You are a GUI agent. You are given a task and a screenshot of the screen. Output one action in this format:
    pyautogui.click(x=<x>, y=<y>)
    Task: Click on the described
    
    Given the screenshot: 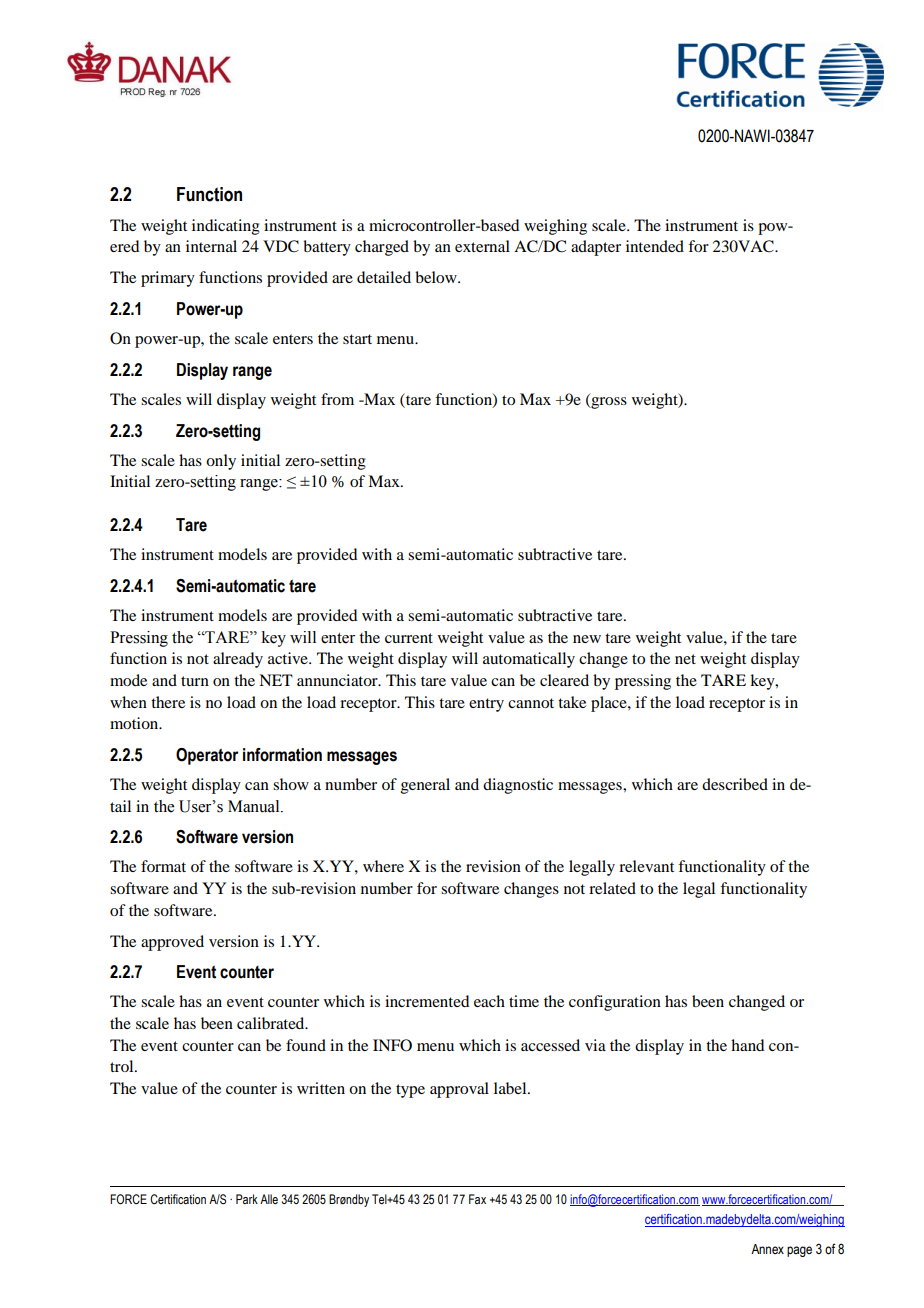 What is the action you would take?
    pyautogui.click(x=735, y=784)
